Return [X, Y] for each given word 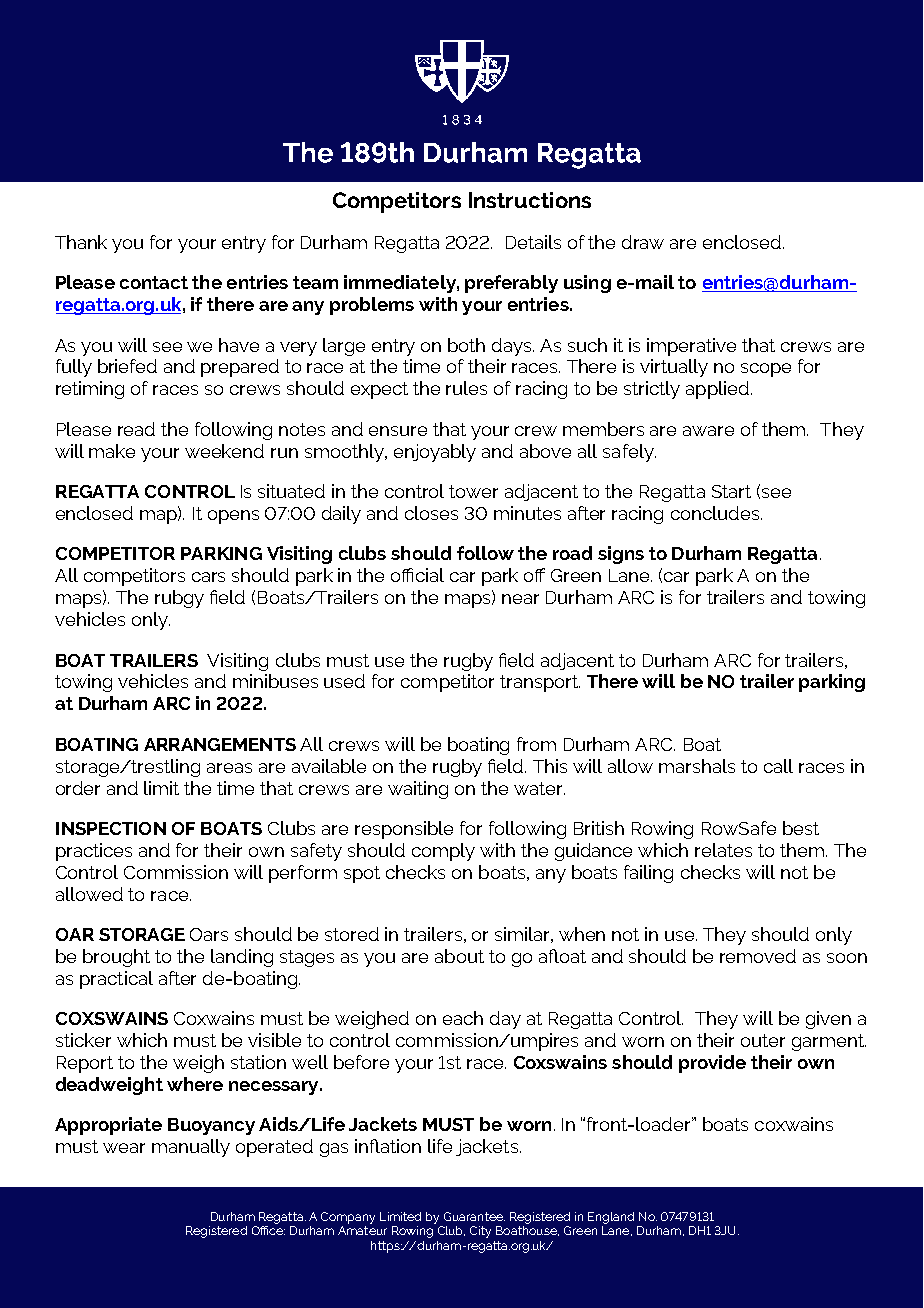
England [611, 1218]
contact [154, 282]
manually [191, 1148]
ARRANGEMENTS [220, 744]
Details [533, 242]
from [536, 744]
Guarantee [474, 1216]
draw [643, 242]
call [778, 766]
